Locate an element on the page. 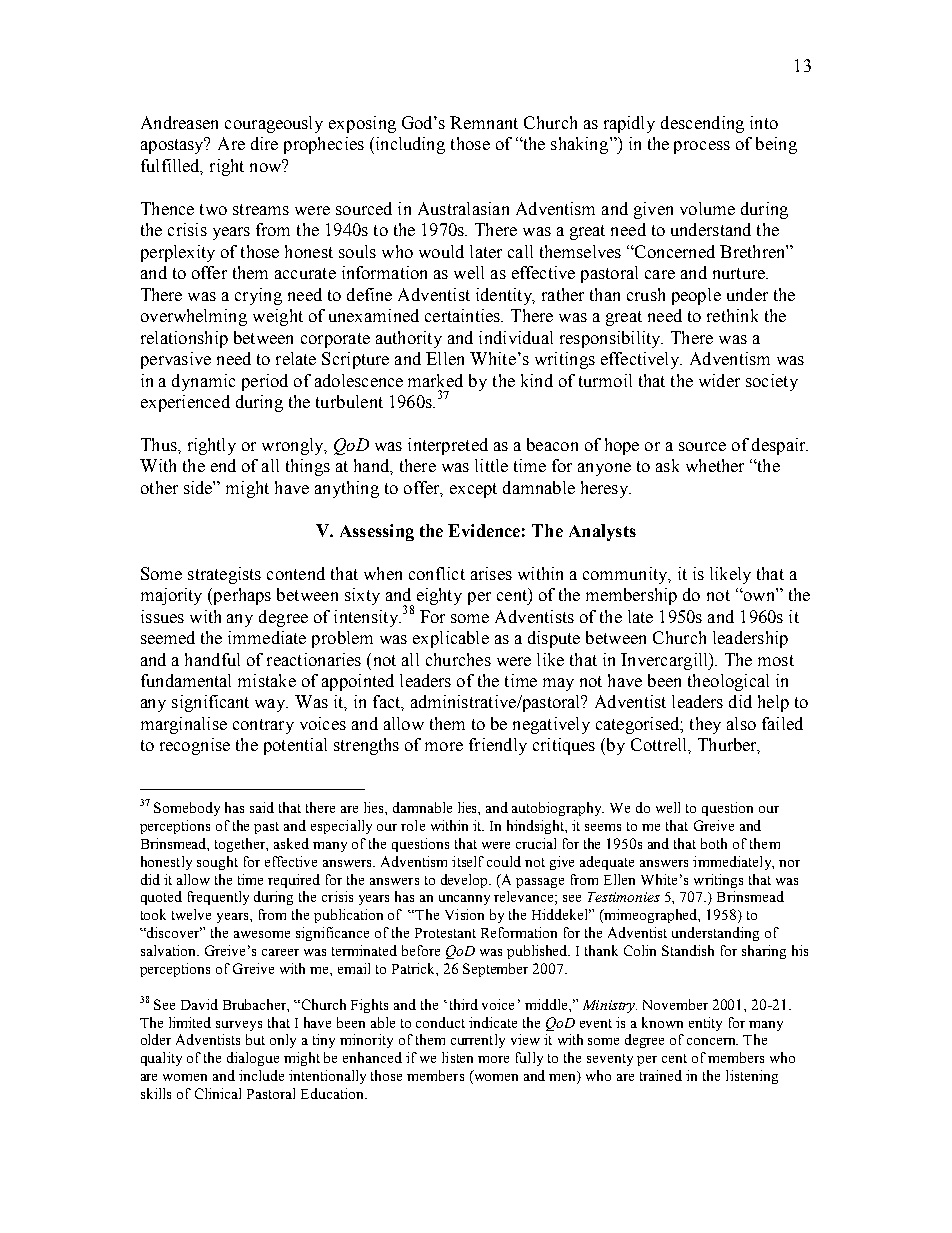 The height and width of the image is (1233, 952). Remnant is located at coordinates (484, 122).
